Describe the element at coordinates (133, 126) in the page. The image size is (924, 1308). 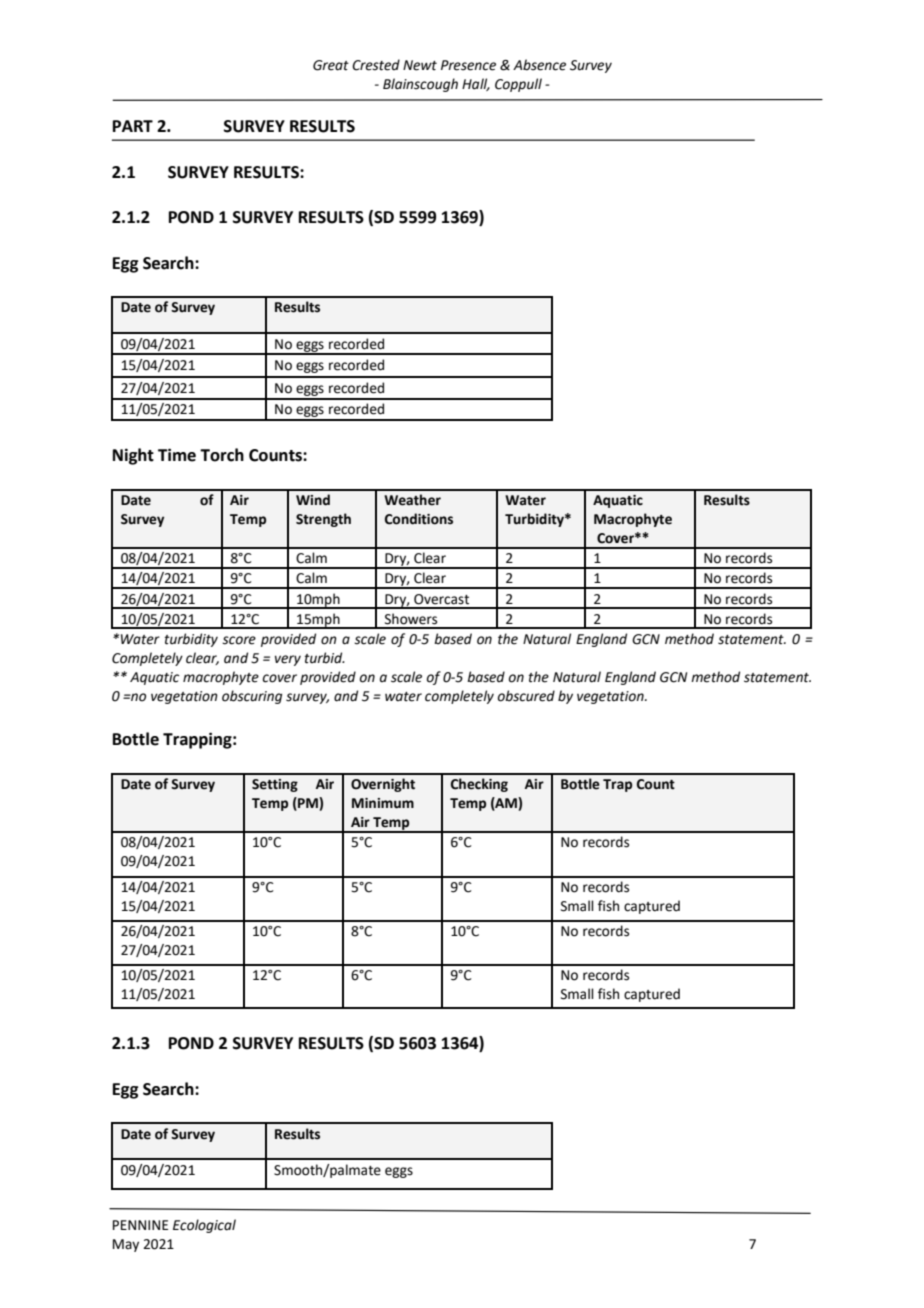
I see `PART` at that location.
